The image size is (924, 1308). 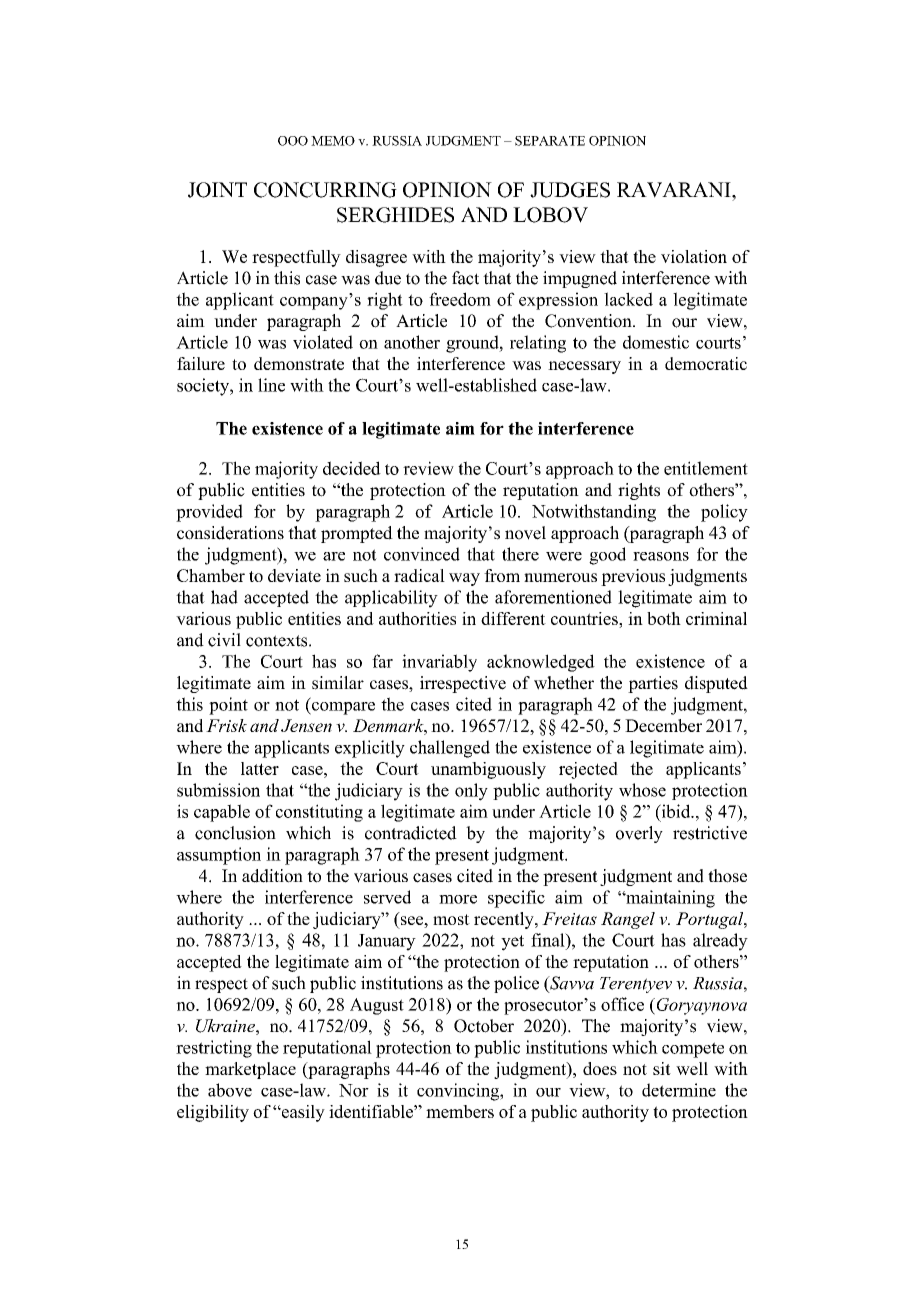 What do you see at coordinates (664, 618) in the page?
I see `both` at bounding box center [664, 618].
